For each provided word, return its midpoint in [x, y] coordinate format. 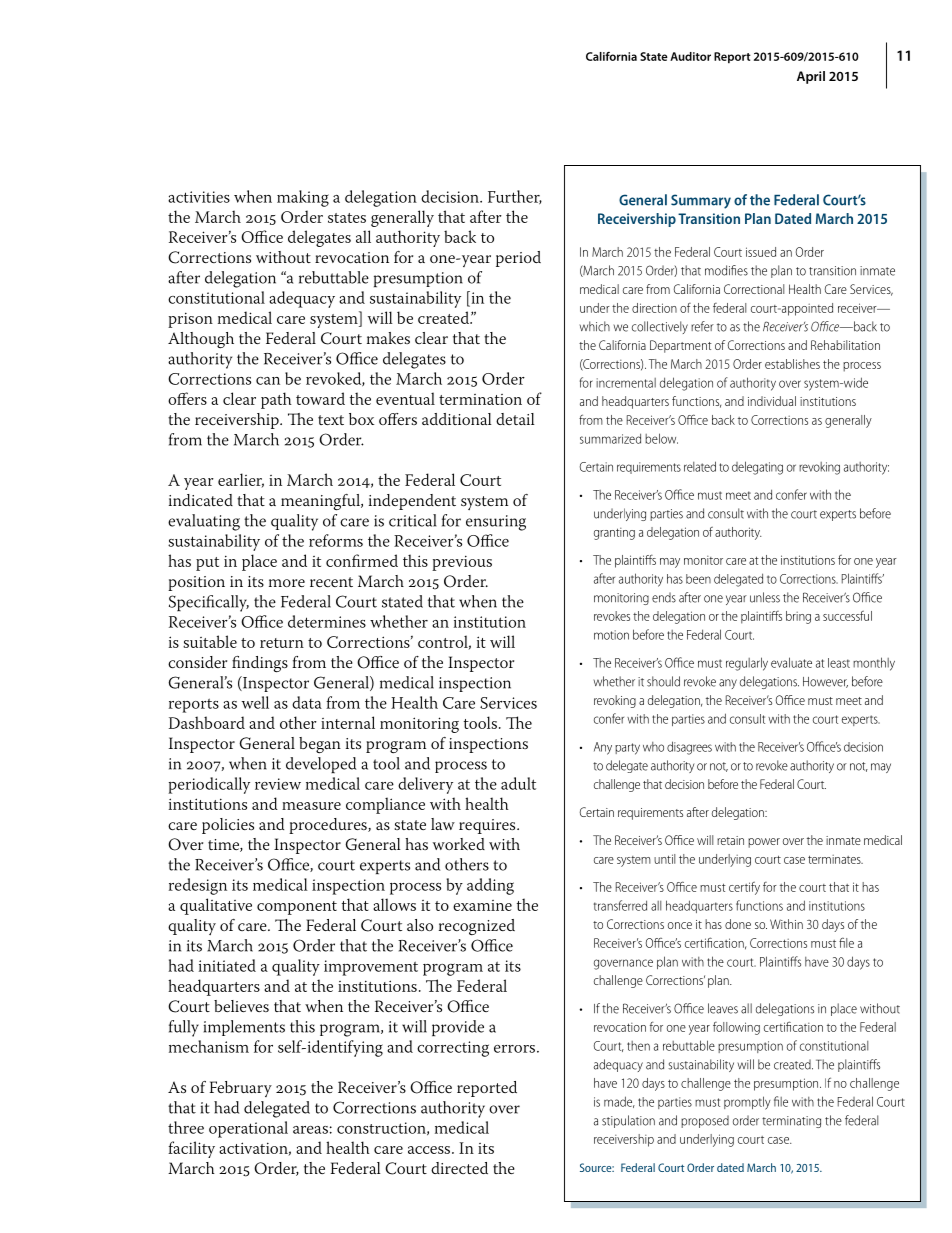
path [276, 400]
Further [515, 197]
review [278, 784]
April [811, 77]
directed [459, 1168]
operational [248, 1129]
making [303, 198]
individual [772, 401]
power [764, 843]
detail [515, 419]
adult [518, 783]
